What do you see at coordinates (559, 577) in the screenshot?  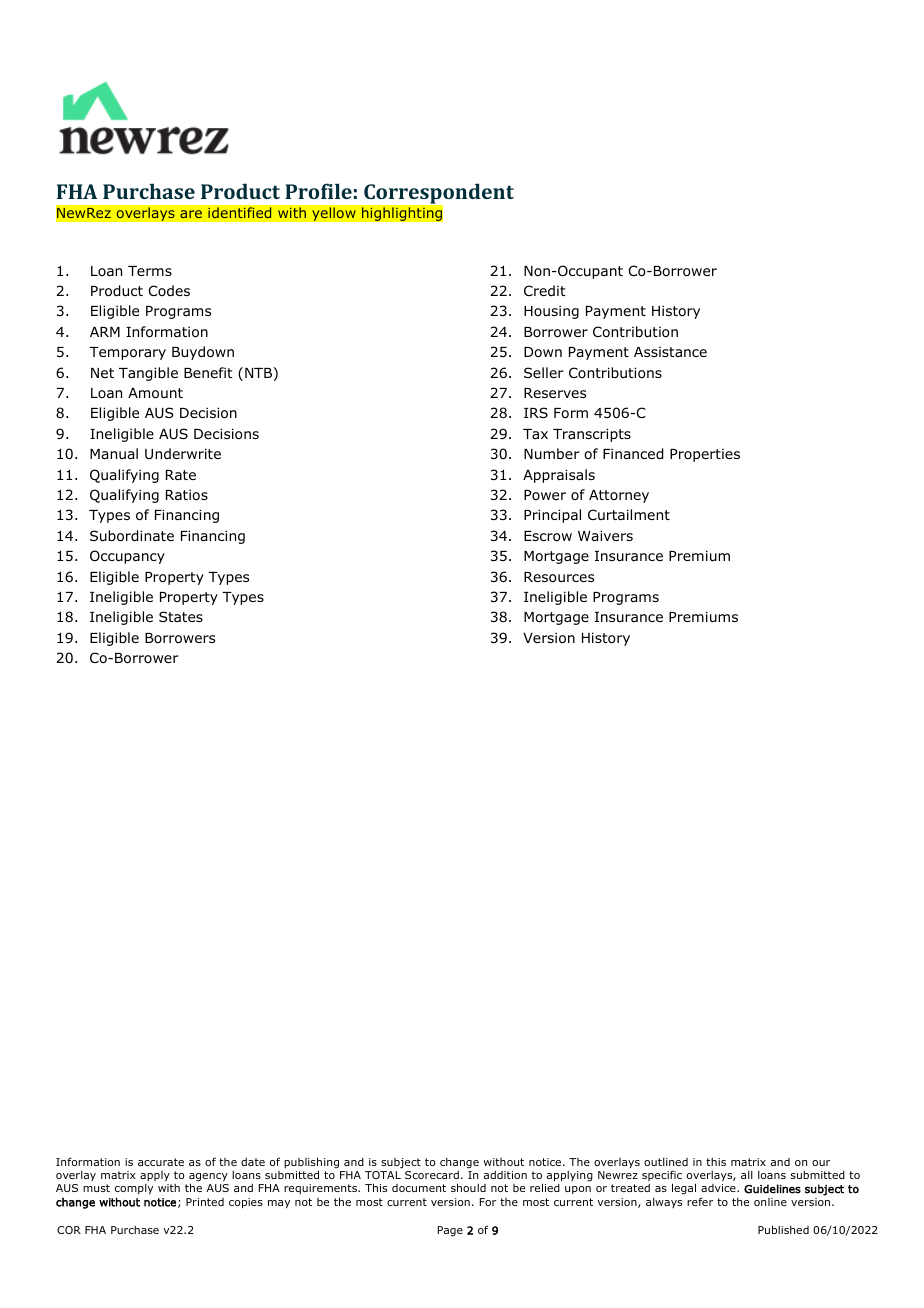 I see `Resources` at bounding box center [559, 577].
